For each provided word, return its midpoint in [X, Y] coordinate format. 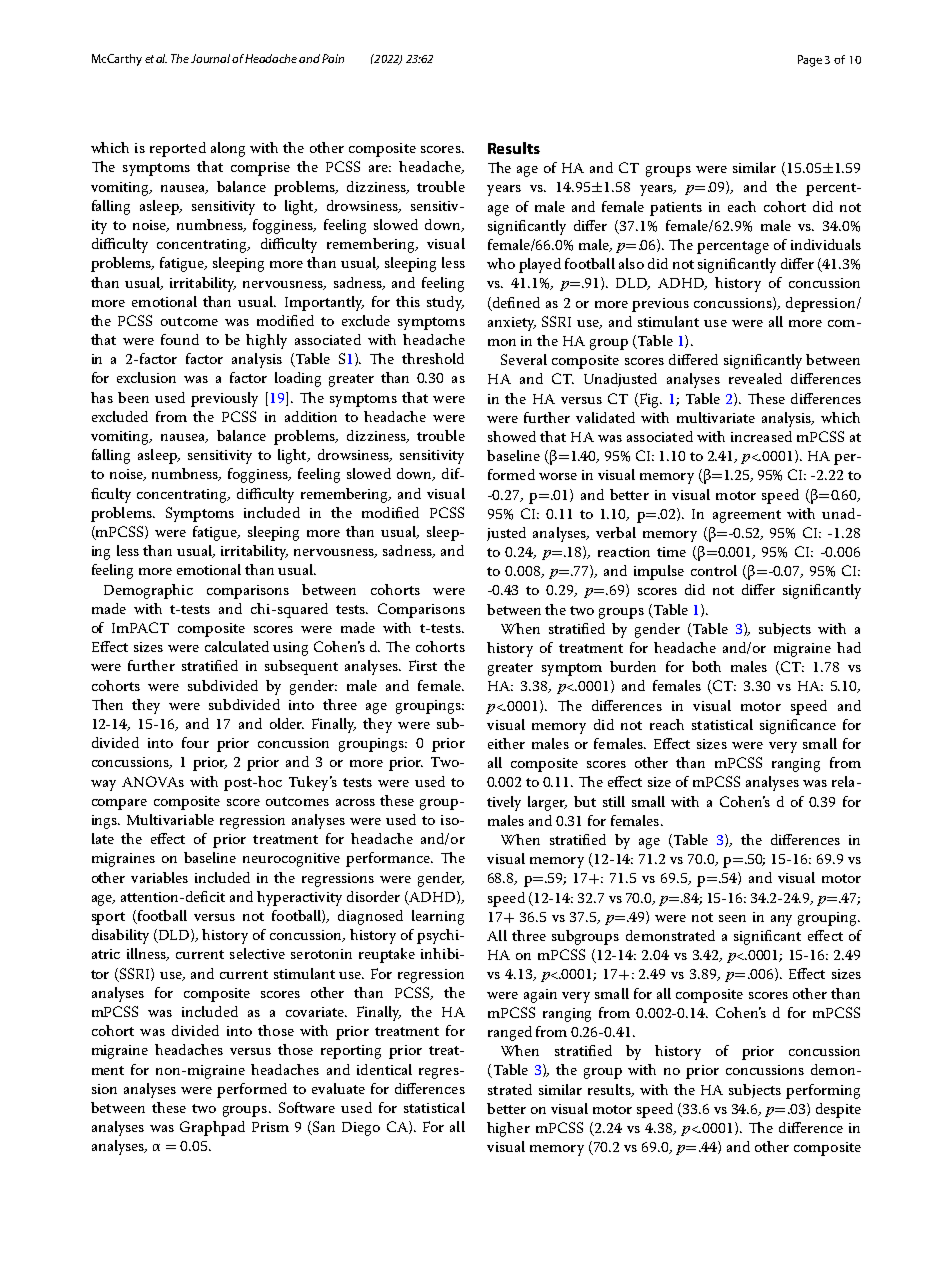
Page [810, 61]
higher [508, 1129]
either [506, 743]
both [706, 666]
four [195, 742]
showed [512, 436]
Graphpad [212, 1128]
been [133, 397]
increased [761, 436]
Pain [333, 58]
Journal [212, 58]
